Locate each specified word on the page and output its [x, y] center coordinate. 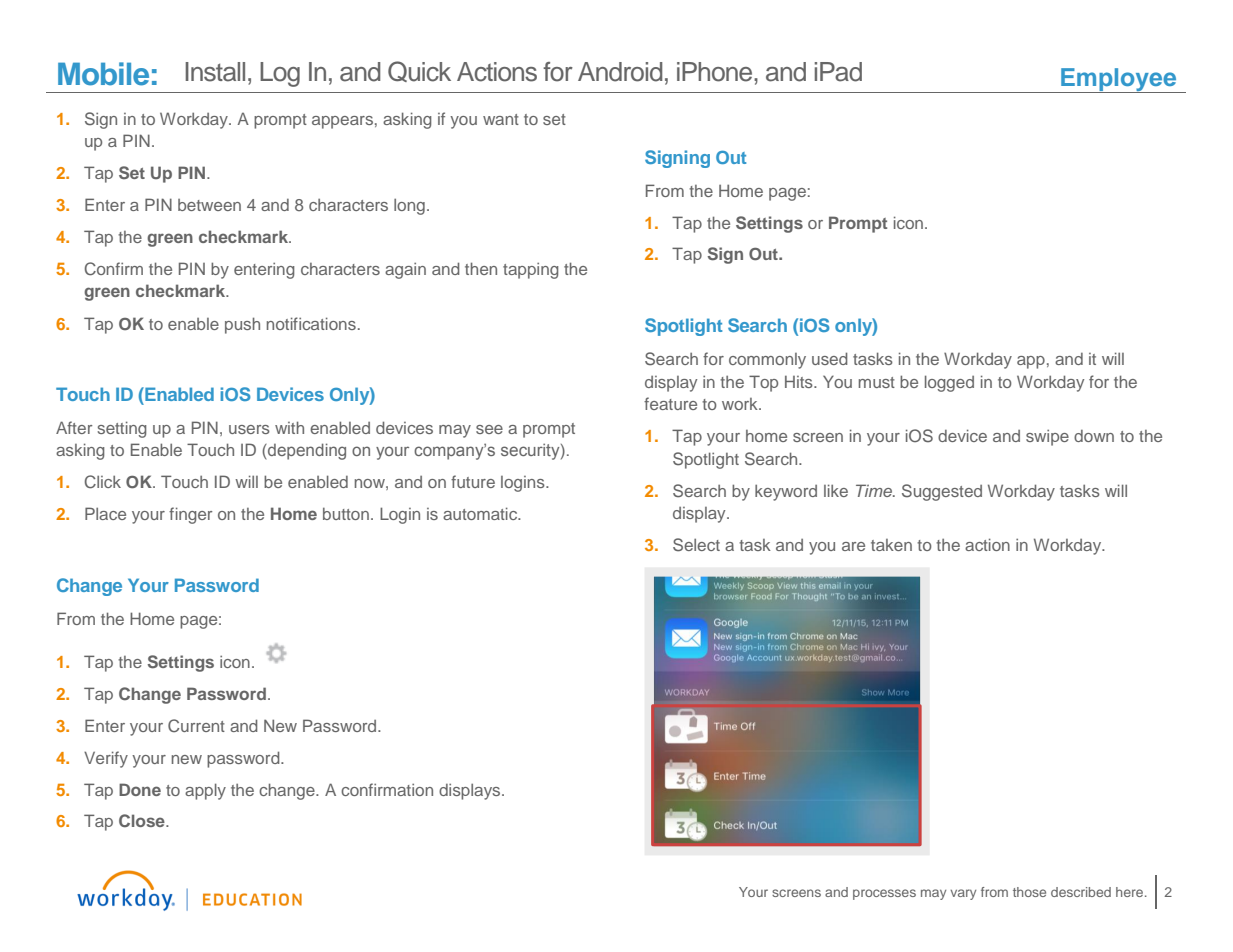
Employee [1119, 80]
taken [891, 545]
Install [215, 72]
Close [143, 821]
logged [949, 383]
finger [190, 515]
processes [884, 894]
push [242, 325]
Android [620, 72]
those [1029, 892]
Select [696, 545]
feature [670, 403]
